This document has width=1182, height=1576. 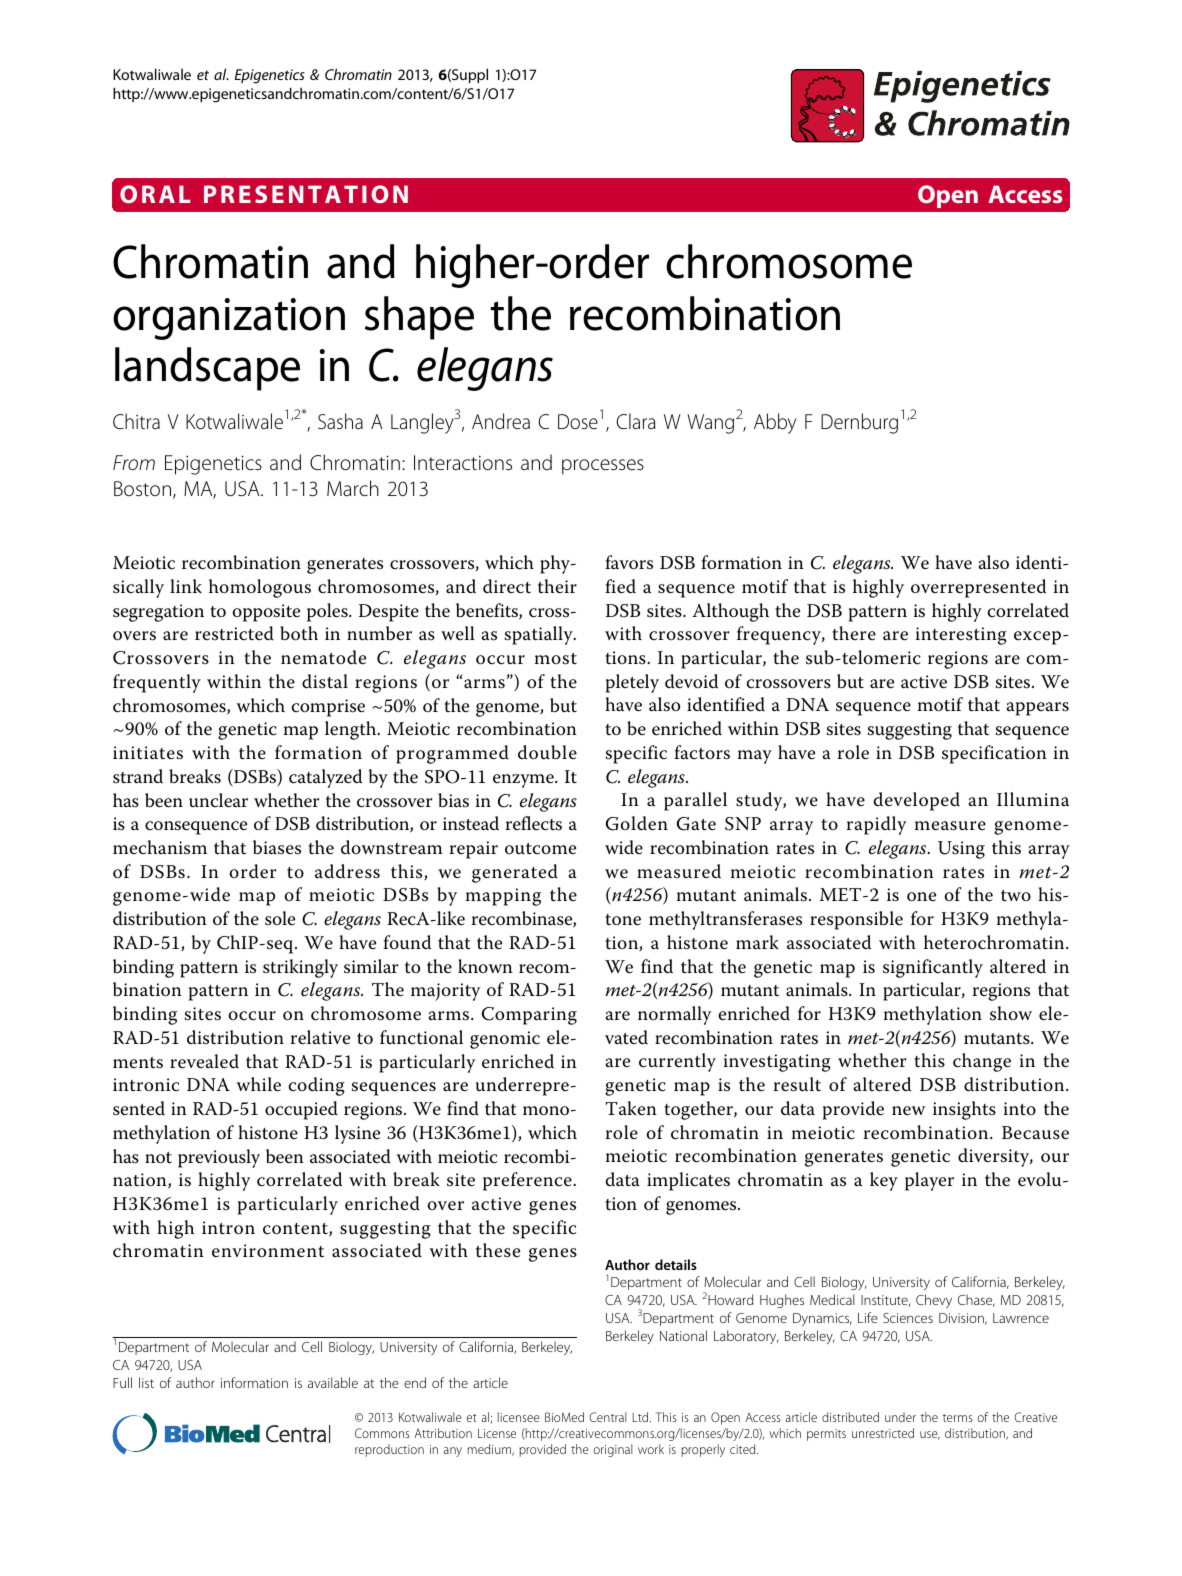 I want to click on preference, so click(x=528, y=1181).
